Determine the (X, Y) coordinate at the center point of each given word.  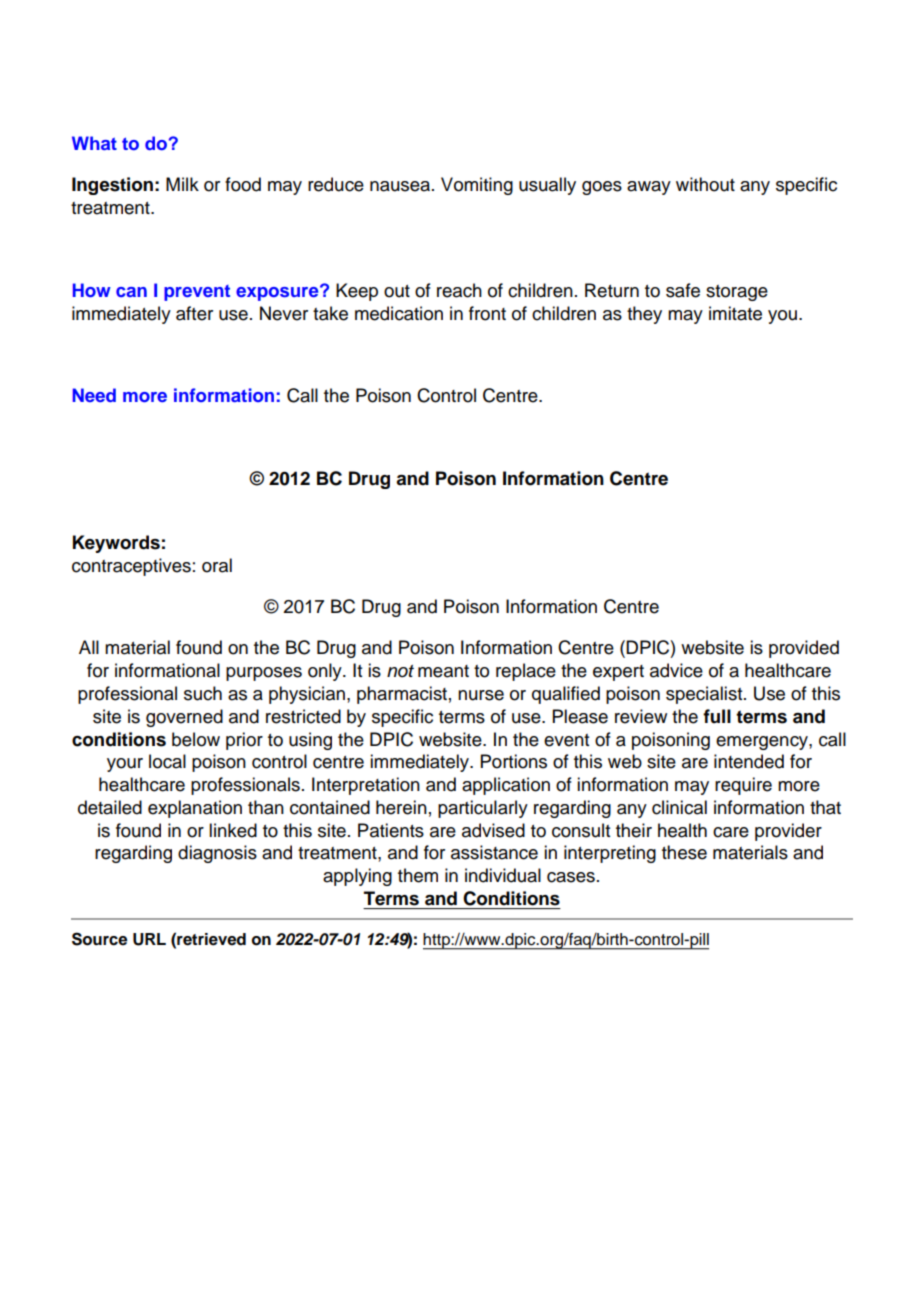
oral (217, 565)
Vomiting (477, 186)
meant (443, 671)
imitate (735, 313)
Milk (182, 184)
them (418, 875)
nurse (481, 695)
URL (149, 939)
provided (804, 649)
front (487, 313)
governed (184, 718)
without (705, 184)
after (194, 313)
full (717, 716)
